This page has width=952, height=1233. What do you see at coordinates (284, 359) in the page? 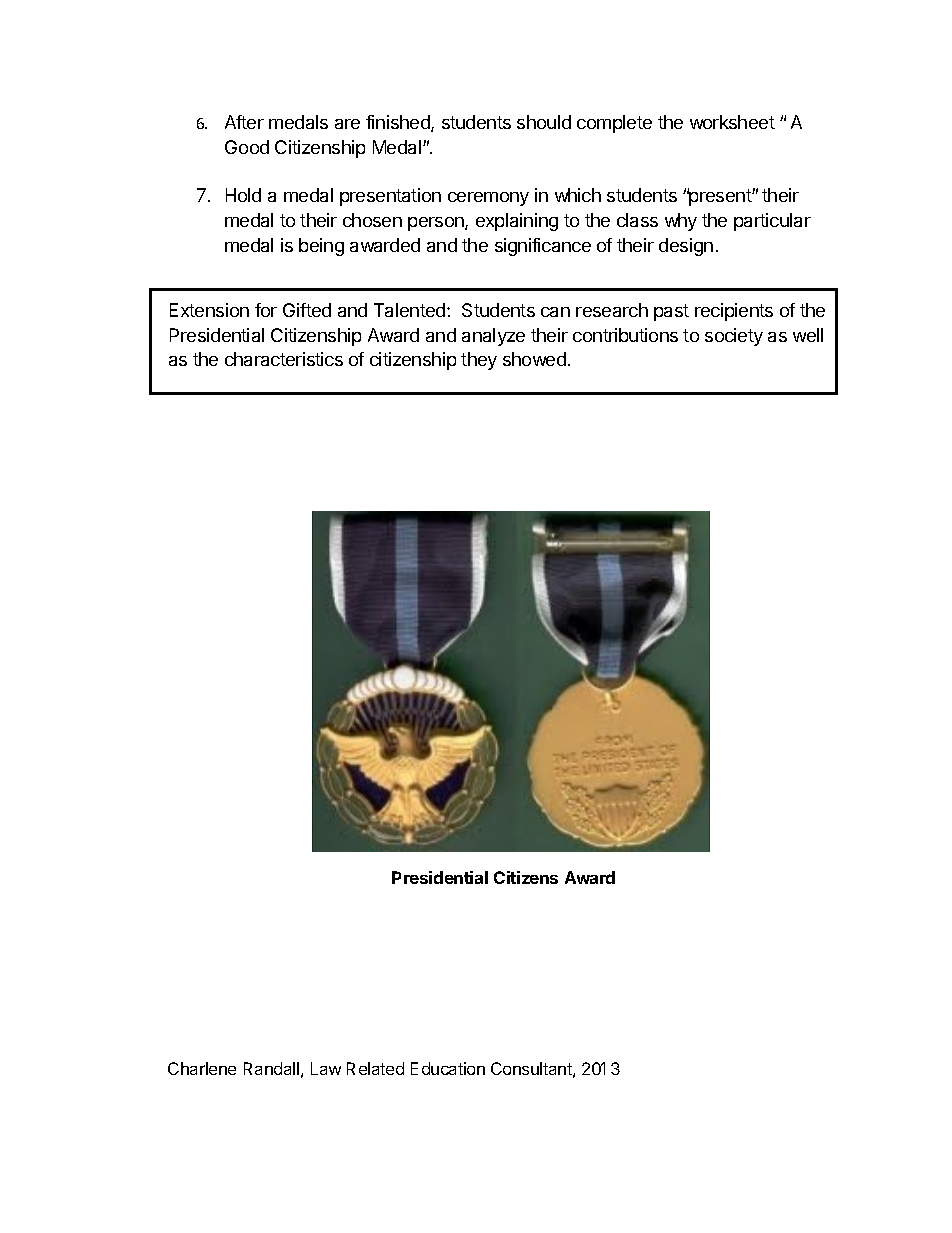
I see `characteristics` at bounding box center [284, 359].
